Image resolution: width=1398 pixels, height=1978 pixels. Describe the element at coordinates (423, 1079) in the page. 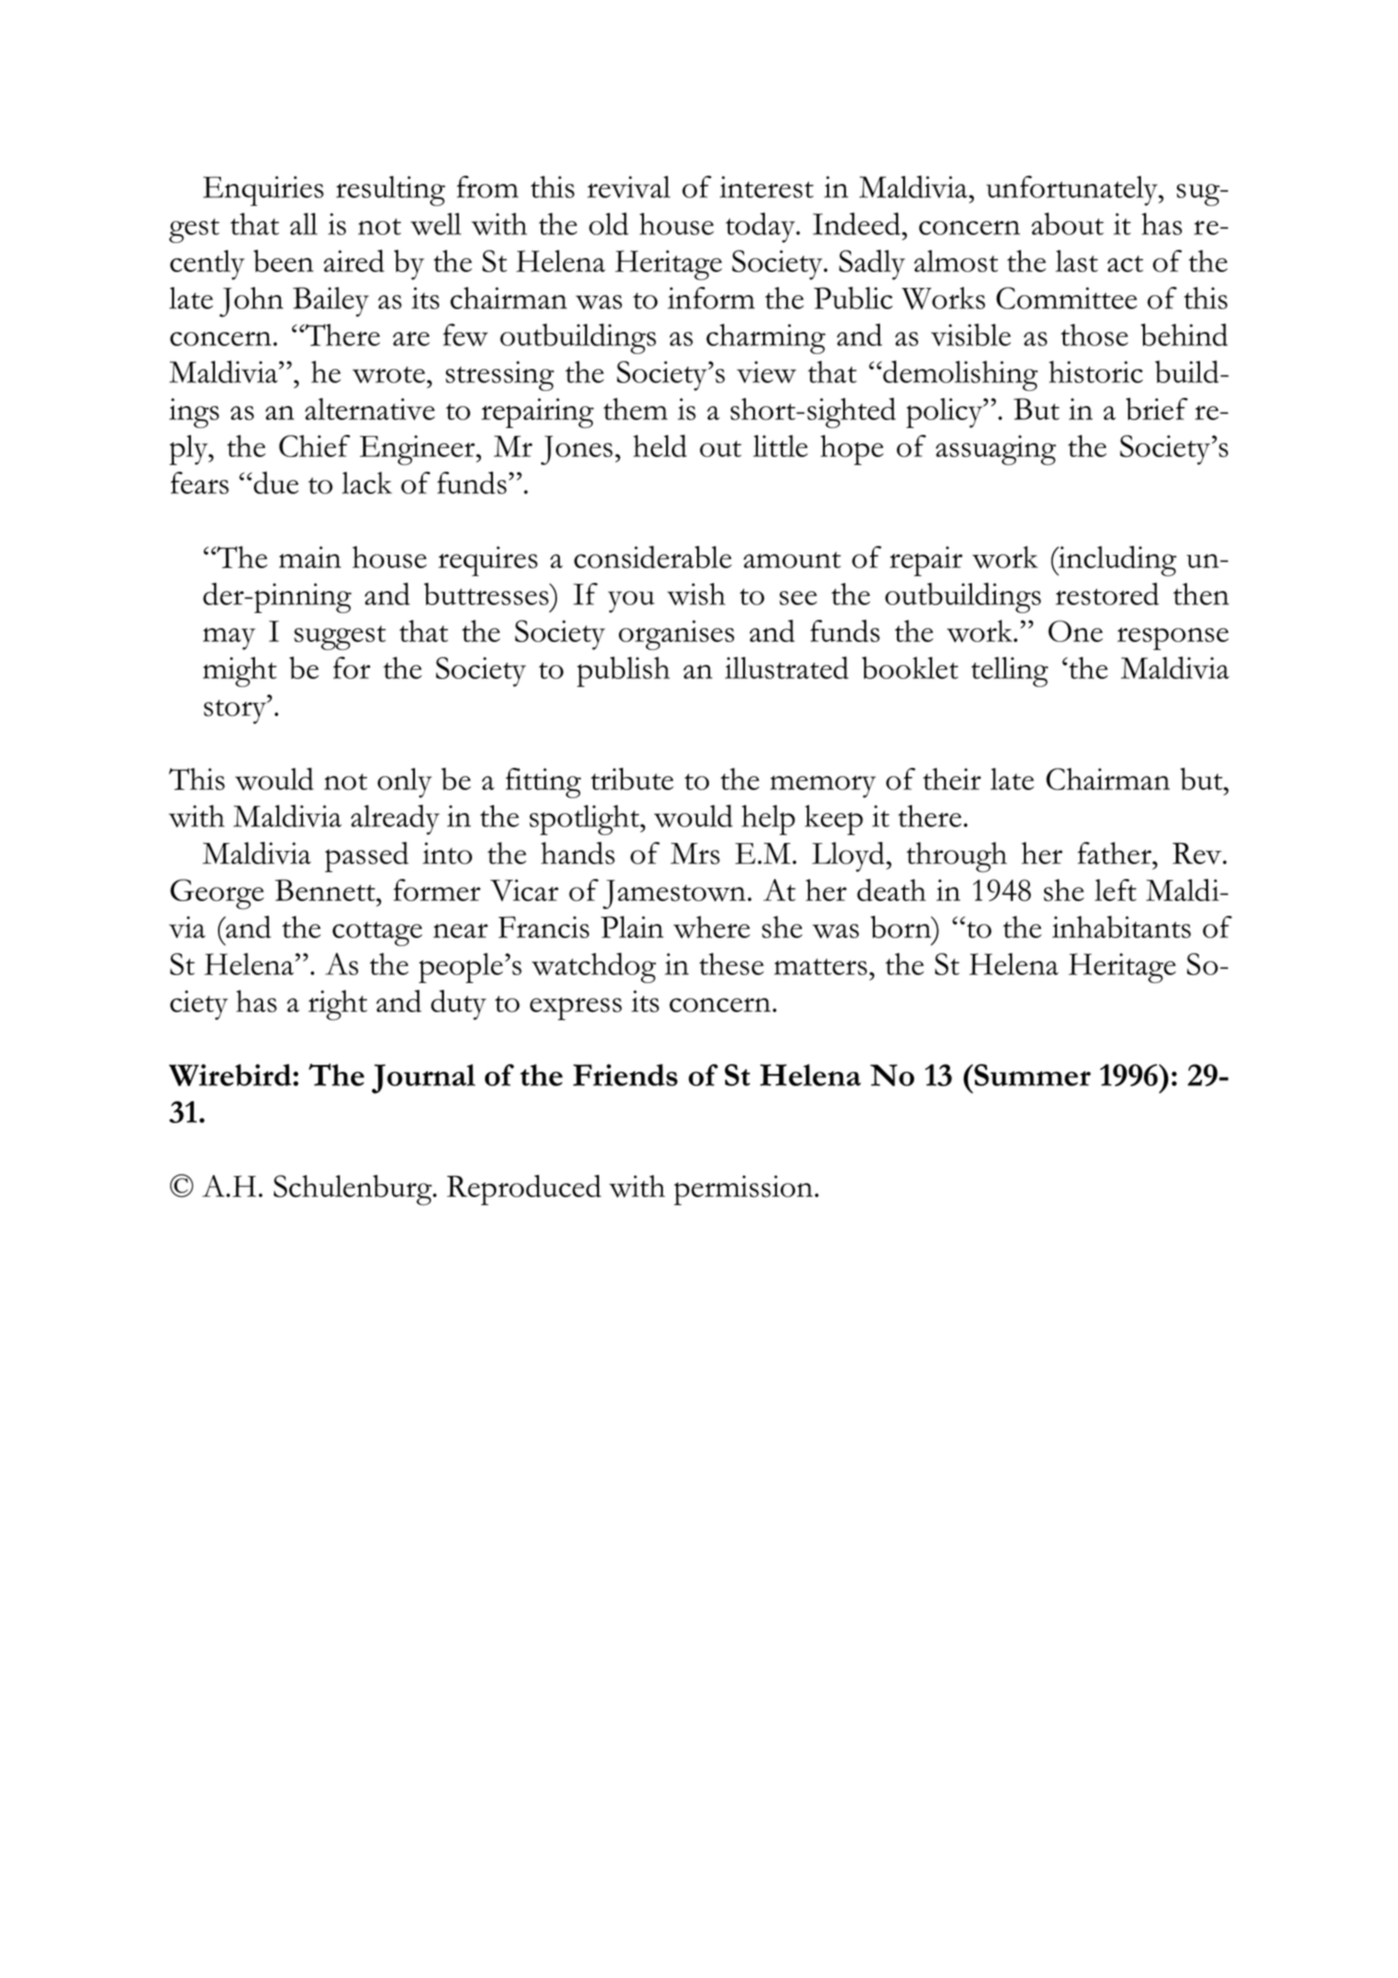

I see `Journal` at that location.
